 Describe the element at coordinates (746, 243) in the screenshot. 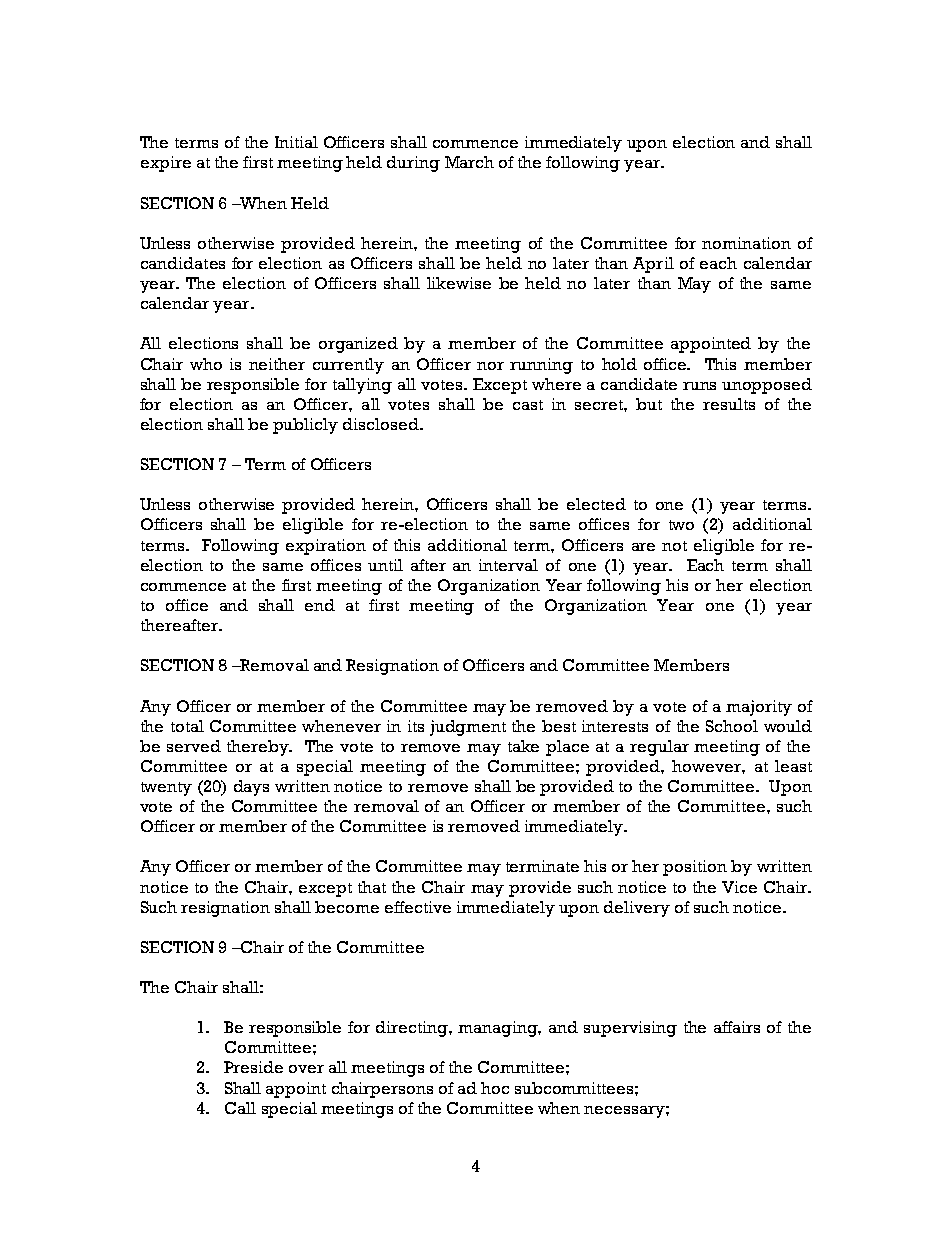

I see `nomination` at that location.
